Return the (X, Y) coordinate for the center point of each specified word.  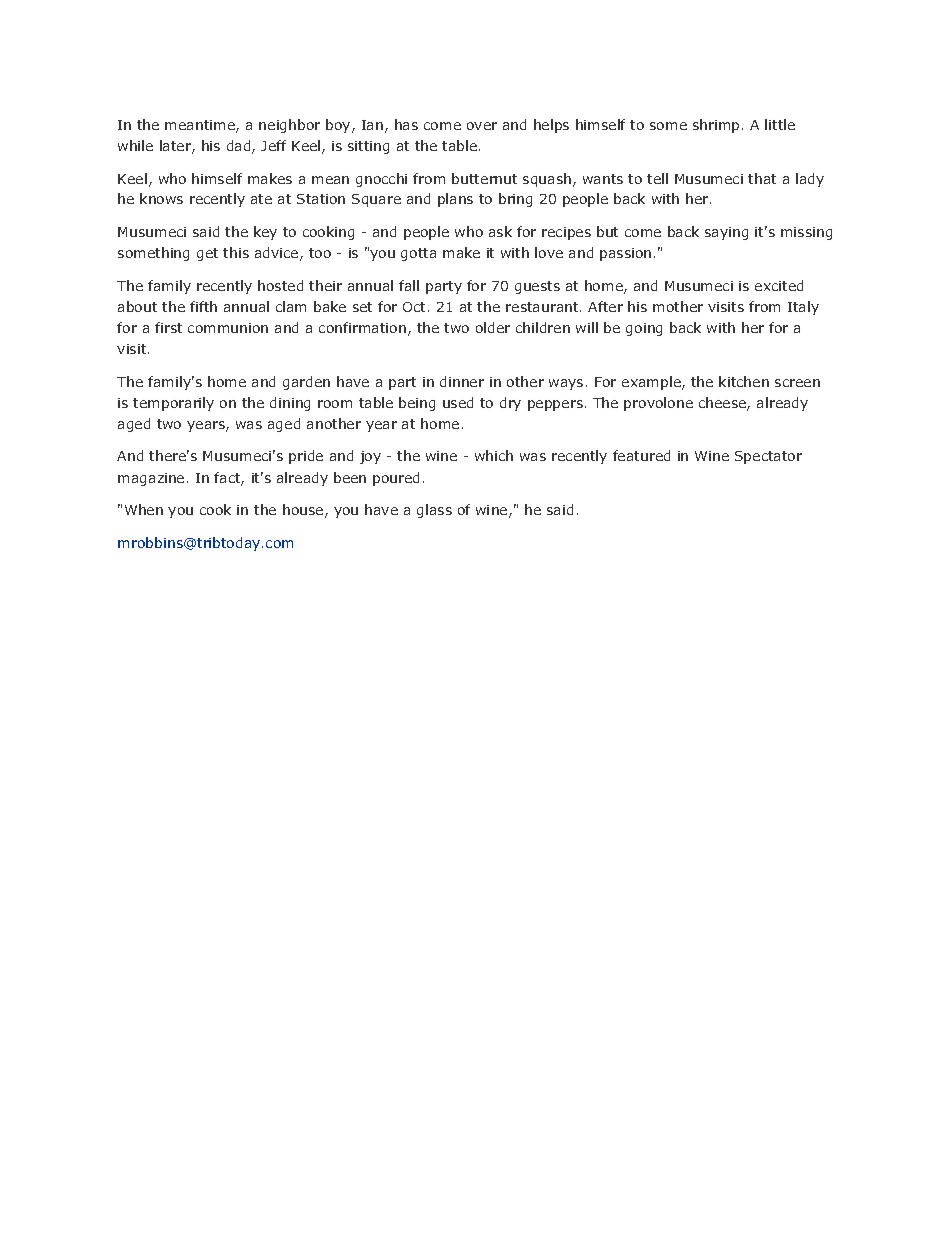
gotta (418, 254)
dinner (462, 381)
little (780, 124)
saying (726, 233)
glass (434, 511)
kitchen (744, 381)
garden (306, 383)
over (482, 126)
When (144, 509)
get (207, 254)
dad (240, 147)
